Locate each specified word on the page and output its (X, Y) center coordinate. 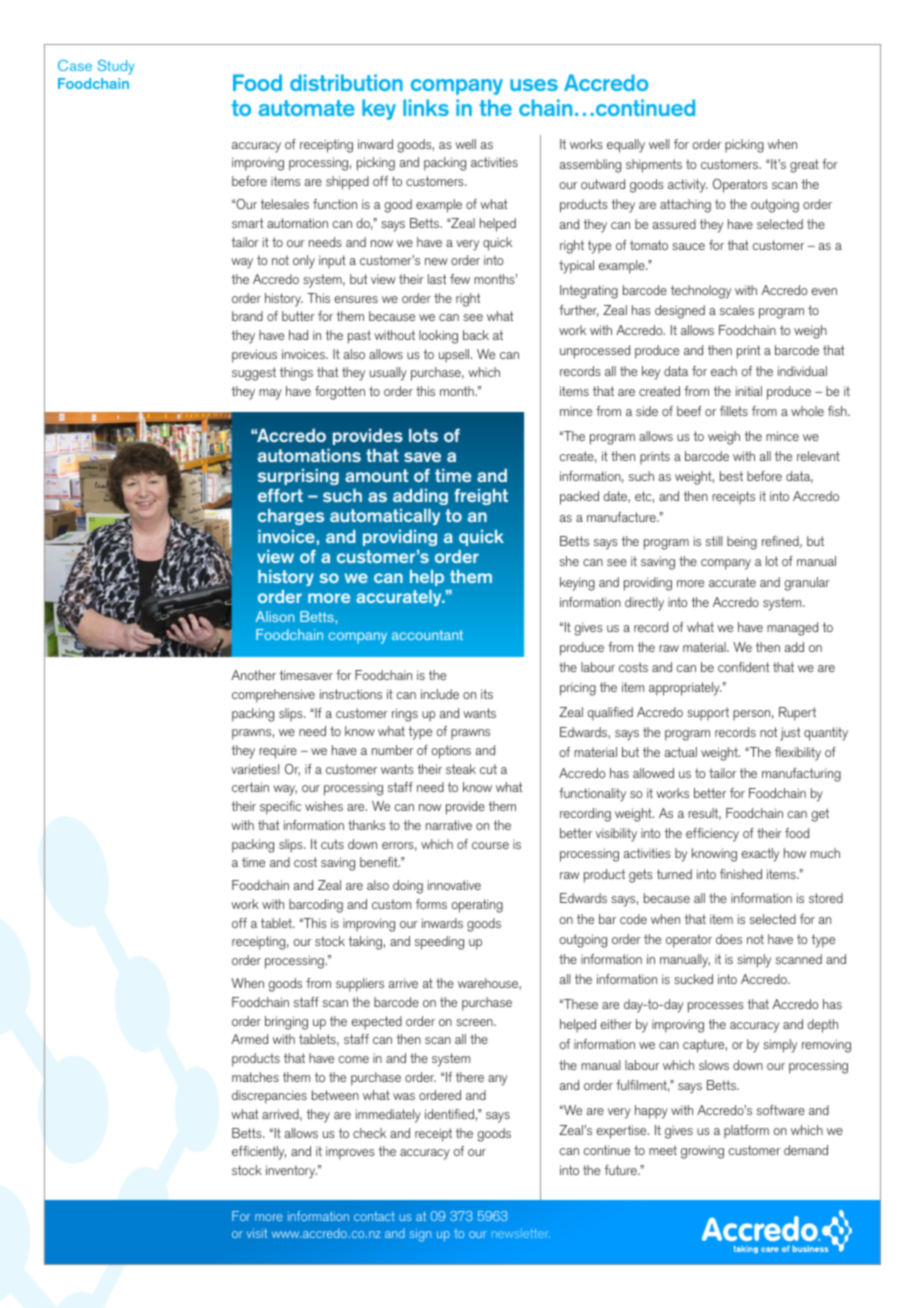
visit (257, 1233)
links (426, 107)
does (729, 939)
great (804, 166)
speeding (439, 943)
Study (116, 67)
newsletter (521, 1233)
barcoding (316, 906)
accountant (427, 635)
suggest (254, 374)
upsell (455, 356)
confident (743, 667)
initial (749, 391)
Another (253, 675)
